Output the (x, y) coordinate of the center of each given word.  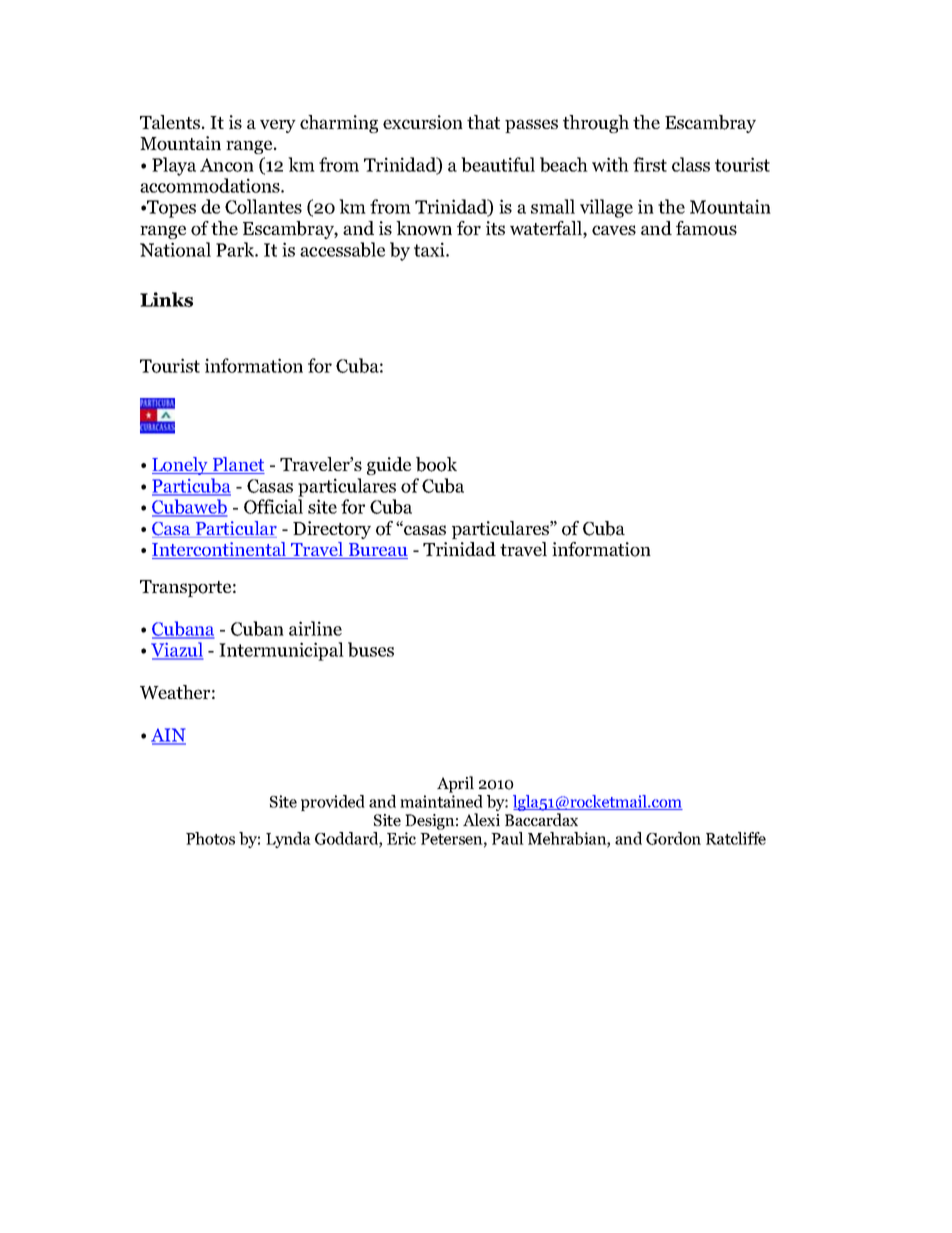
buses (371, 649)
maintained (441, 801)
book (436, 464)
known (424, 228)
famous (706, 228)
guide (389, 466)
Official (273, 506)
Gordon (673, 838)
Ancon (227, 165)
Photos (210, 838)
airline (315, 628)
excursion (423, 122)
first (650, 164)
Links (166, 299)
